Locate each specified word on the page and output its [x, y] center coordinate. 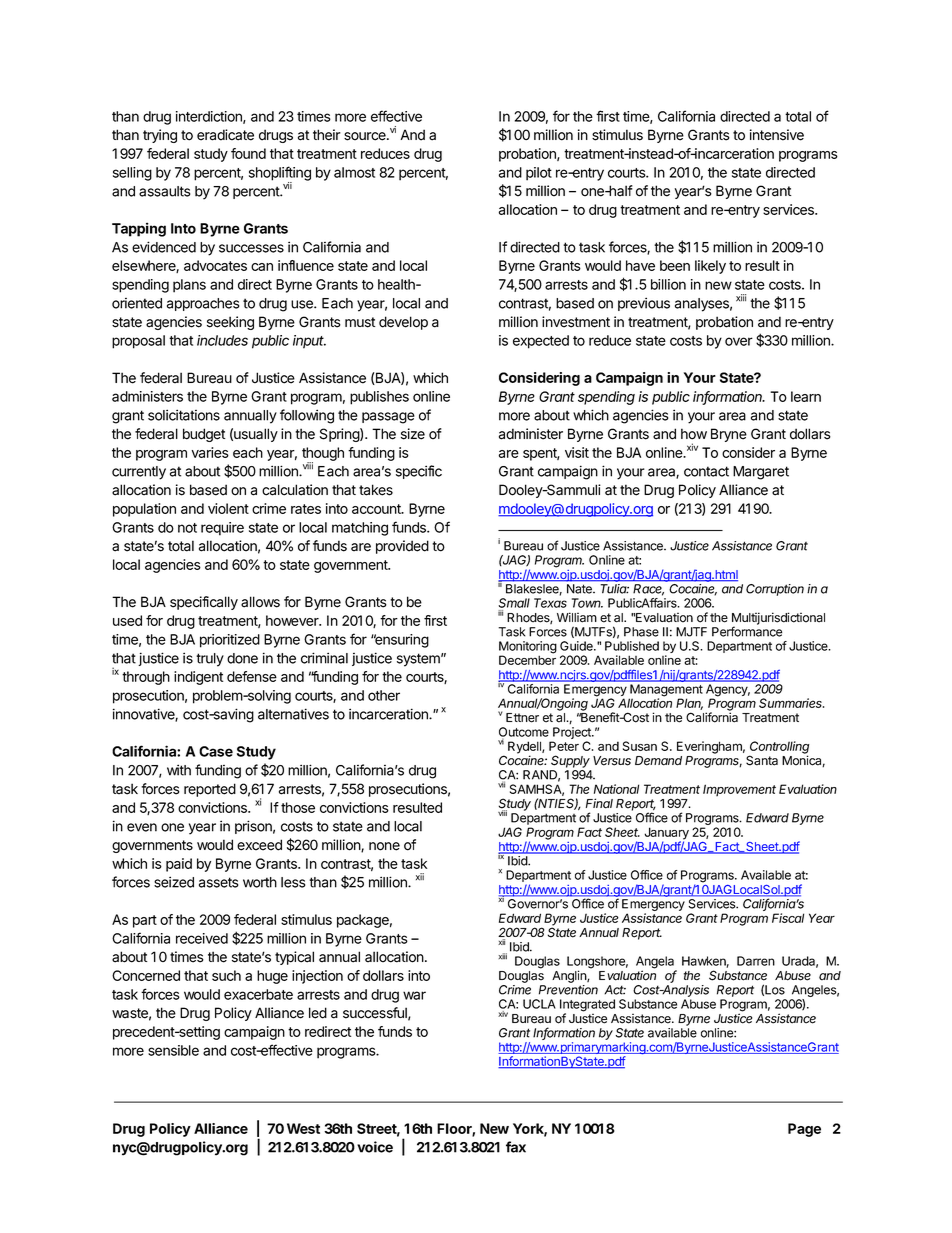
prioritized [230, 641]
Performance [747, 631]
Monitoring [528, 648]
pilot [539, 174]
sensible [173, 1050]
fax [516, 1147]
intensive [777, 135]
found [248, 153]
